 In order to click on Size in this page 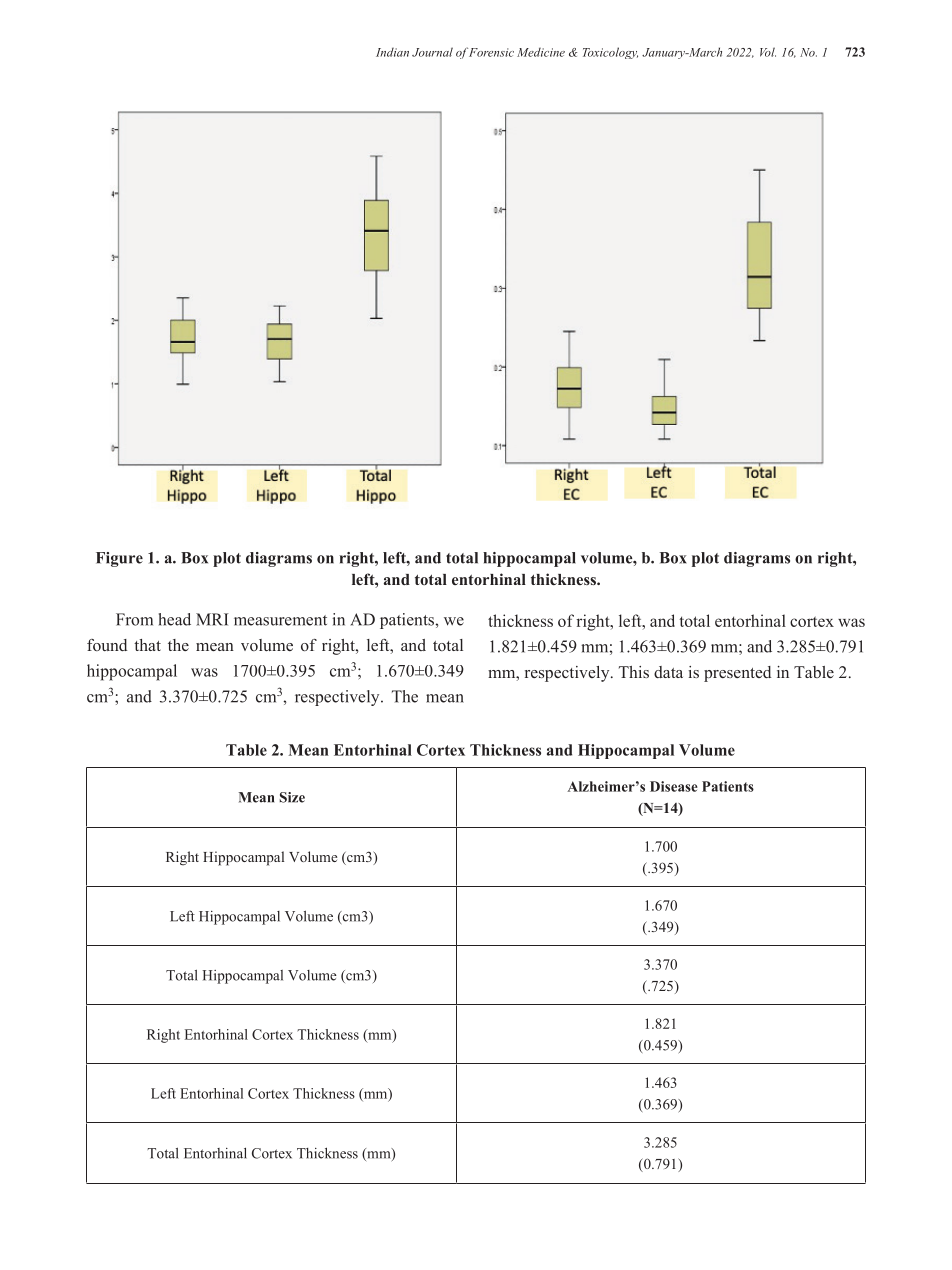, I will do `click(292, 797)`.
